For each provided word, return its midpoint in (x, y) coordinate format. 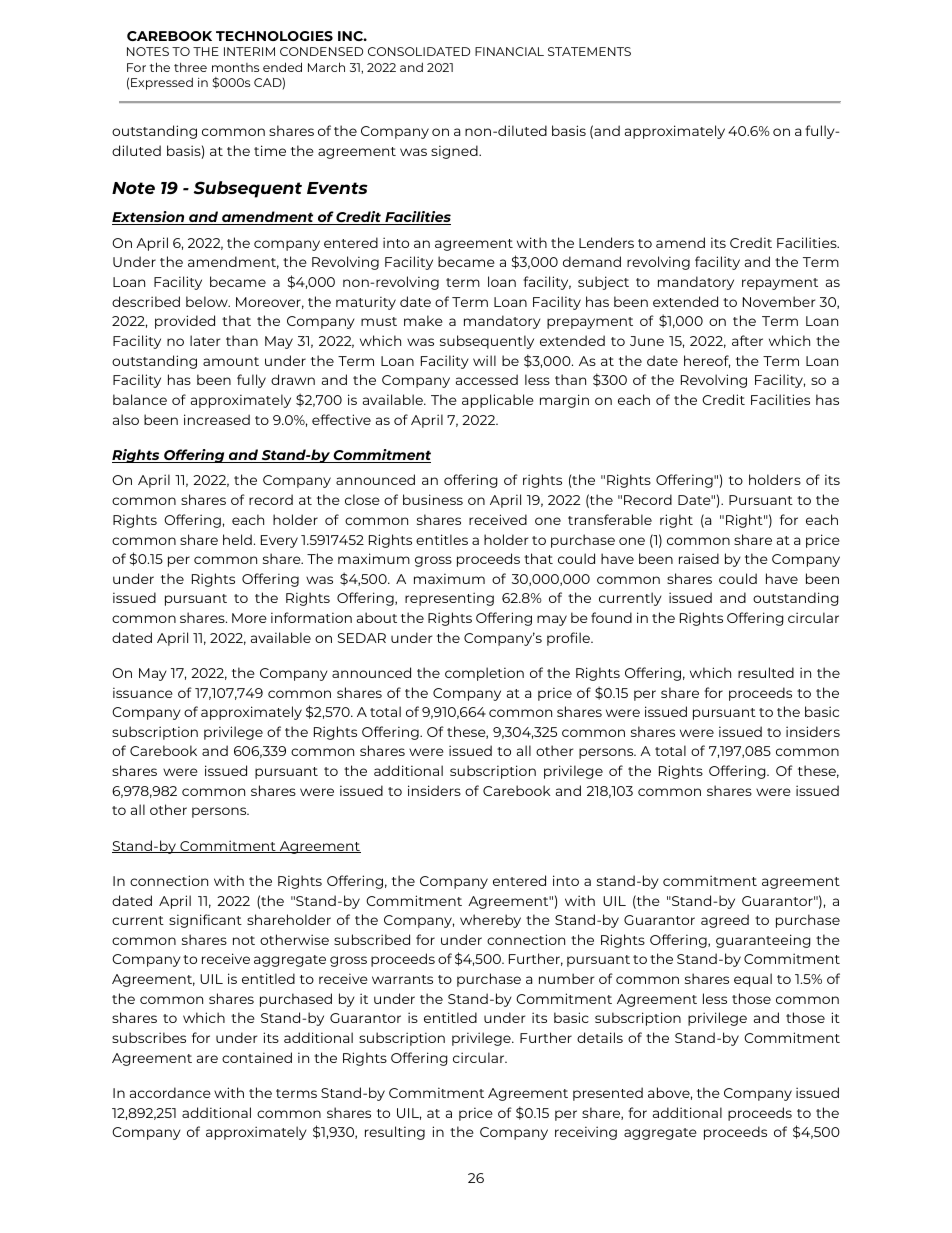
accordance (170, 1092)
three (190, 67)
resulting (395, 1133)
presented (608, 1094)
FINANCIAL (509, 51)
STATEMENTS (589, 51)
